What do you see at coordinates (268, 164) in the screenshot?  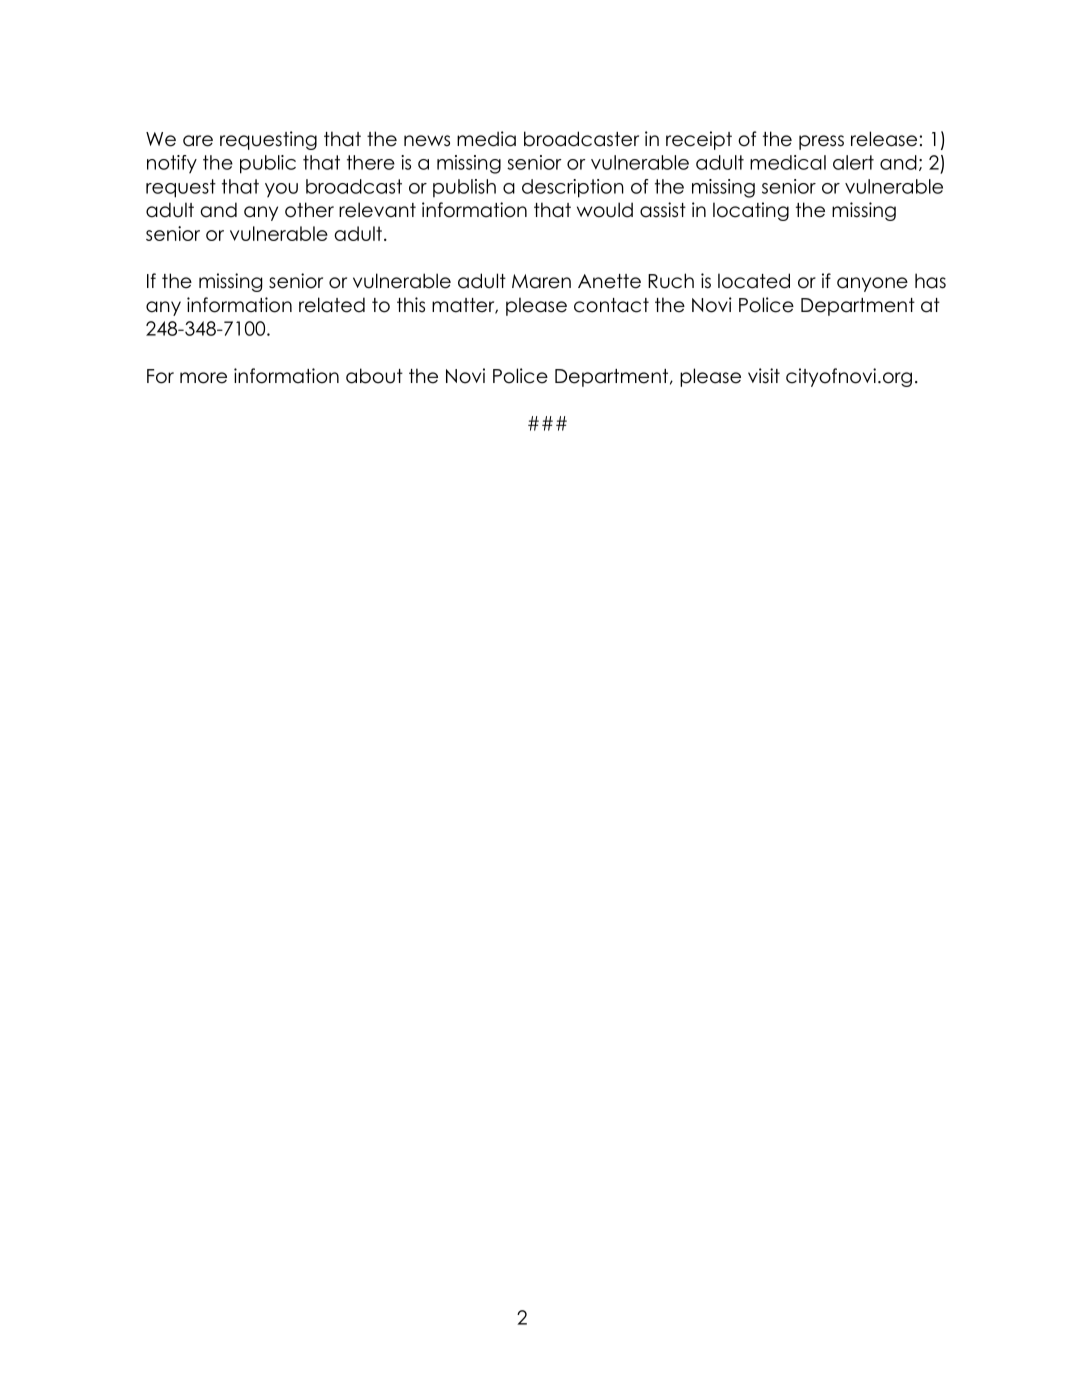 I see `public` at bounding box center [268, 164].
